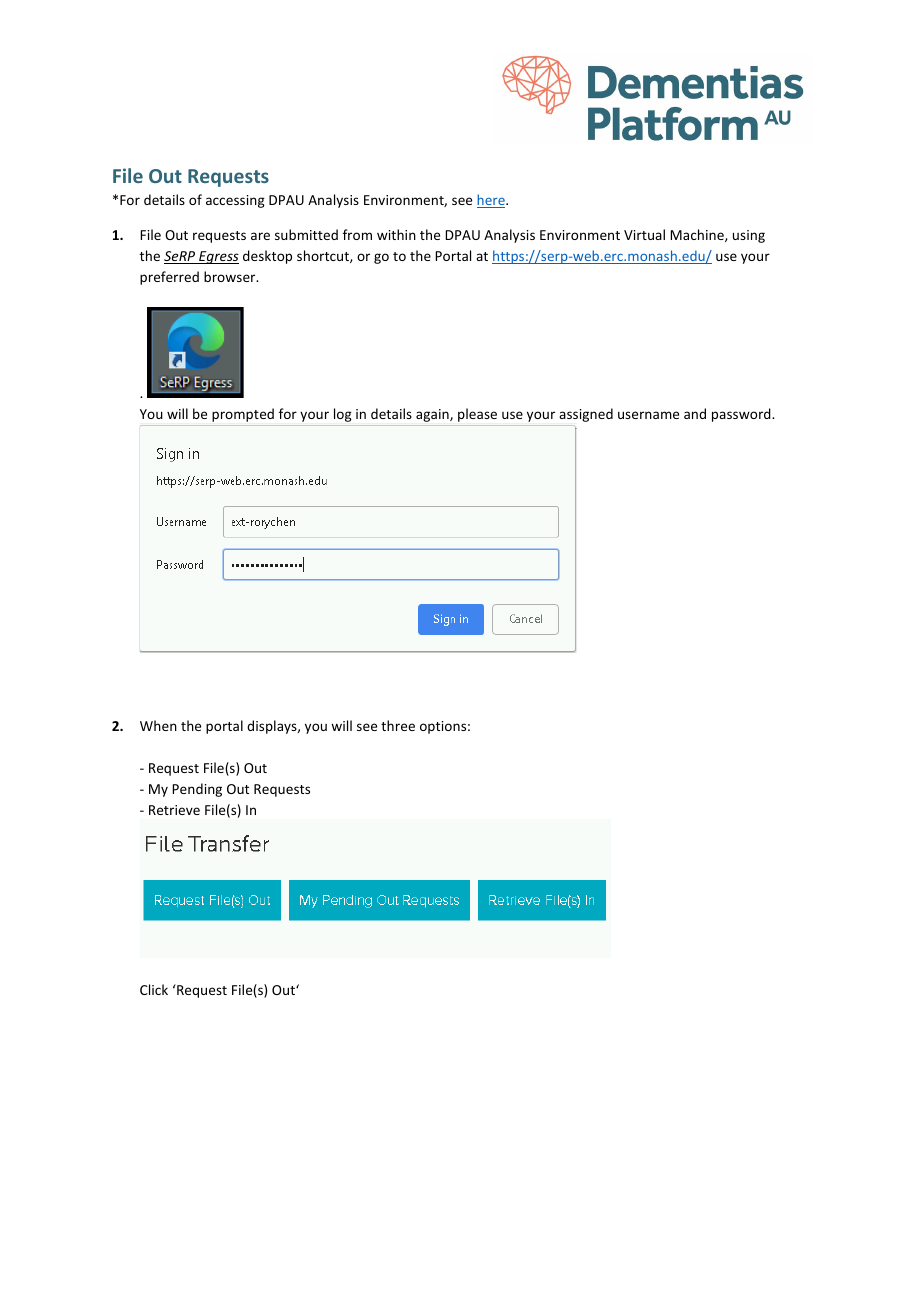  Describe the element at coordinates (235, 201) in the page. I see `accessing` at that location.
